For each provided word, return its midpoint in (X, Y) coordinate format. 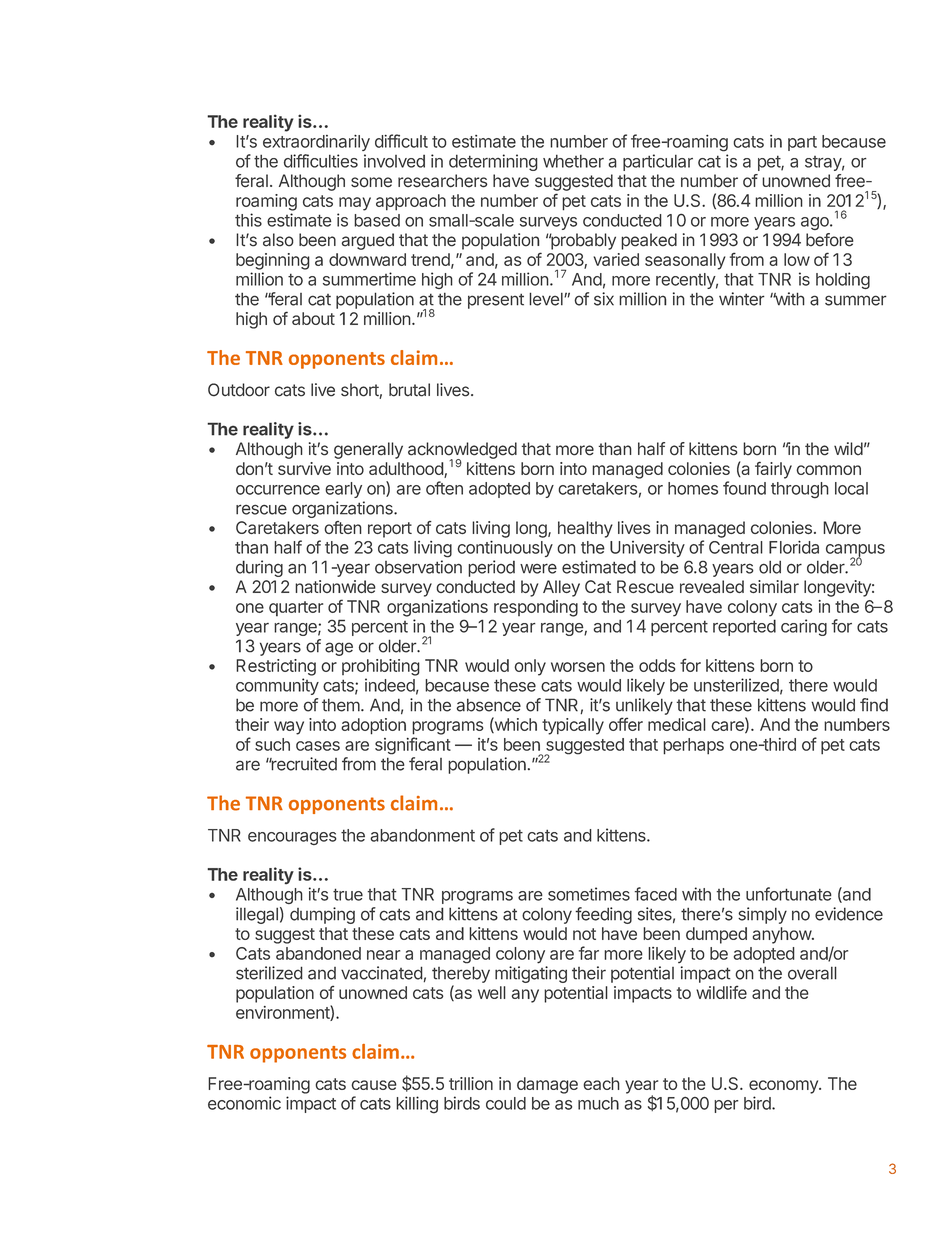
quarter (296, 609)
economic (244, 1103)
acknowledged (462, 451)
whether (573, 161)
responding (536, 608)
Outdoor (239, 390)
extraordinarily (316, 143)
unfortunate (789, 894)
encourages (292, 838)
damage (547, 1085)
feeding (603, 915)
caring (804, 627)
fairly (773, 470)
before (830, 240)
